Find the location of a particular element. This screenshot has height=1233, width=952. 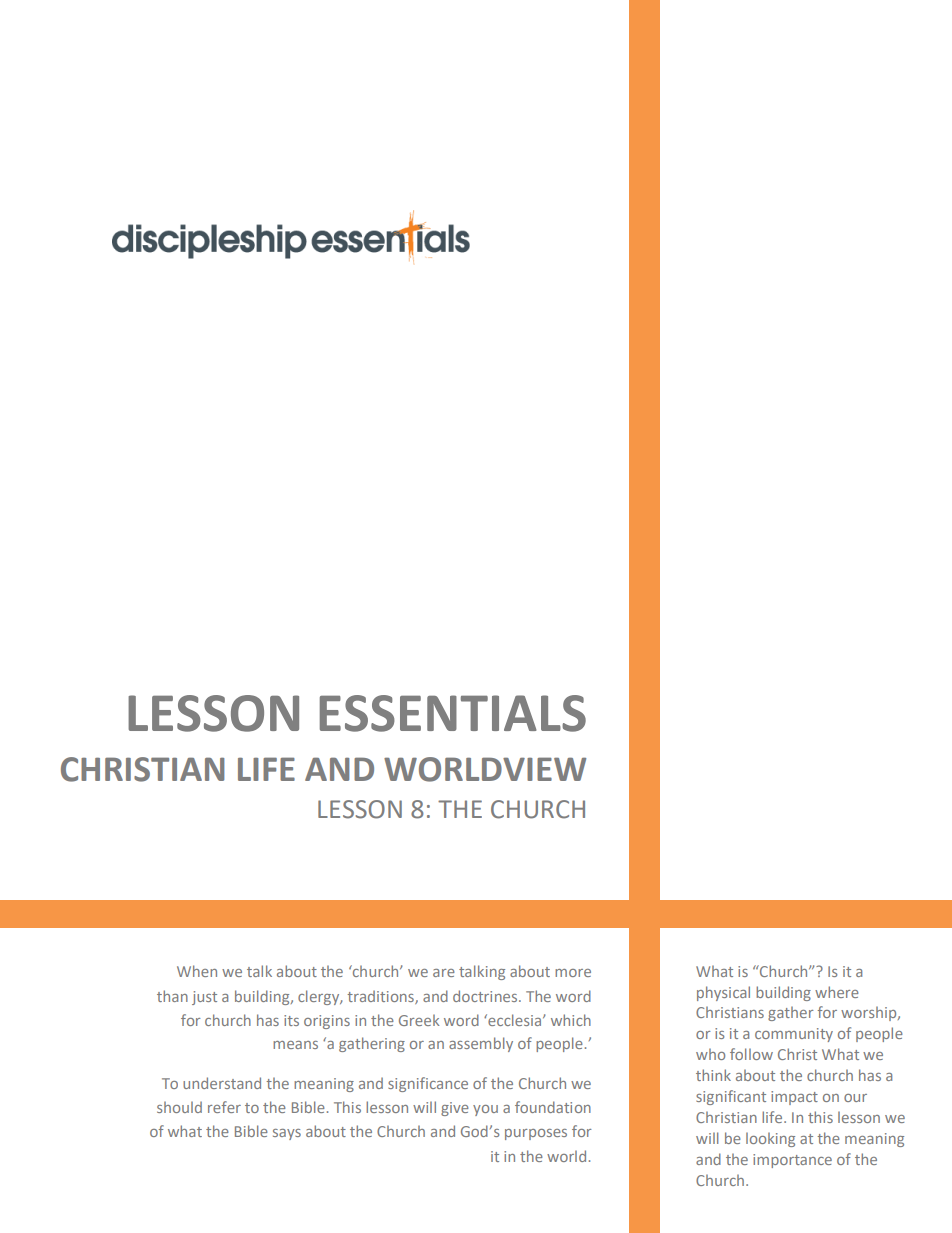

its is located at coordinates (291, 1020).
